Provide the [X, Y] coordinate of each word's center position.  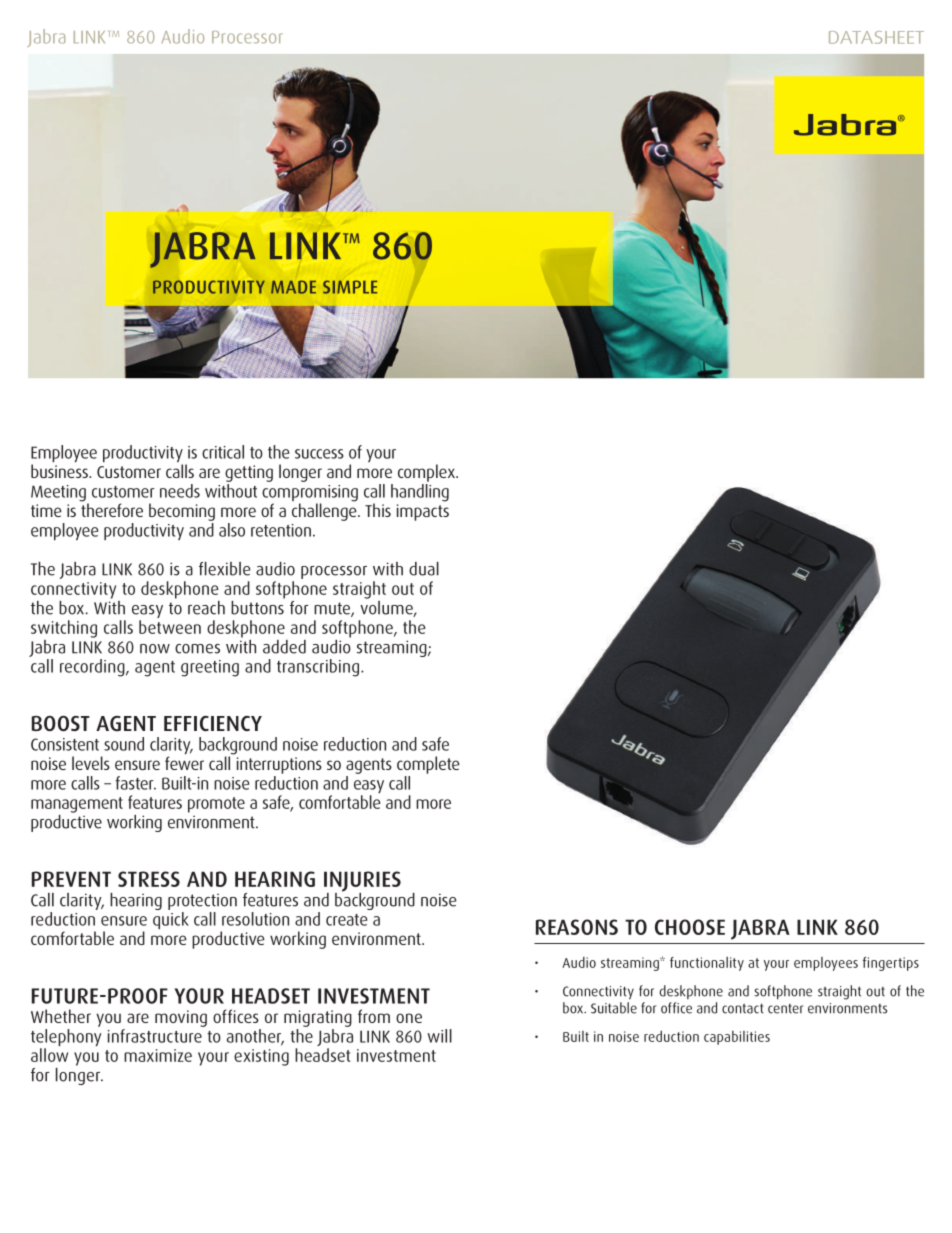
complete [428, 765]
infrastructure [156, 1034]
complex [427, 473]
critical [223, 452]
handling [420, 493]
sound [124, 744]
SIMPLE [350, 287]
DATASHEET [876, 37]
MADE [293, 287]
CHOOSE [690, 927]
